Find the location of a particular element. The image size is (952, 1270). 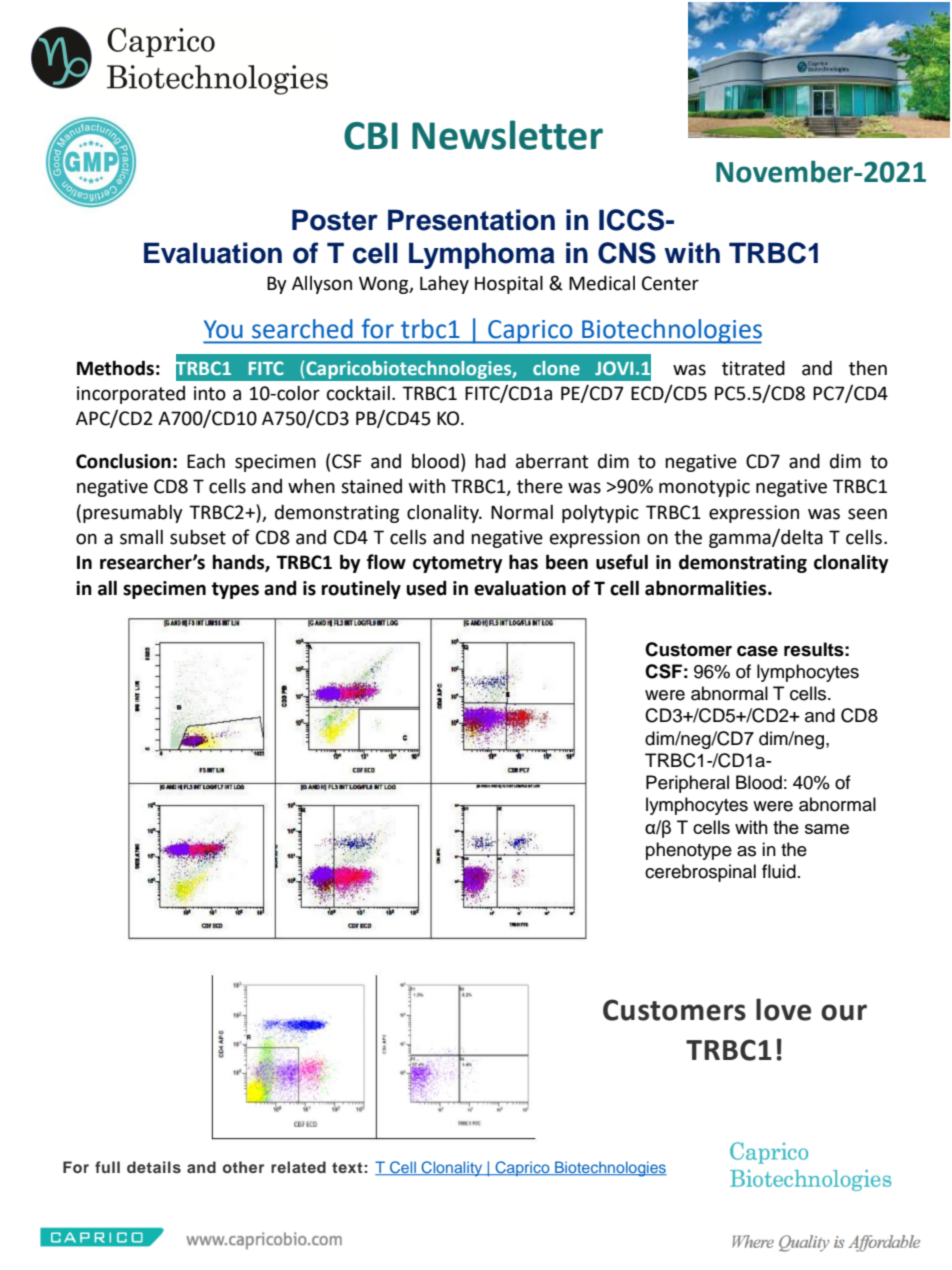

Newsletter is located at coordinates (507, 135).
